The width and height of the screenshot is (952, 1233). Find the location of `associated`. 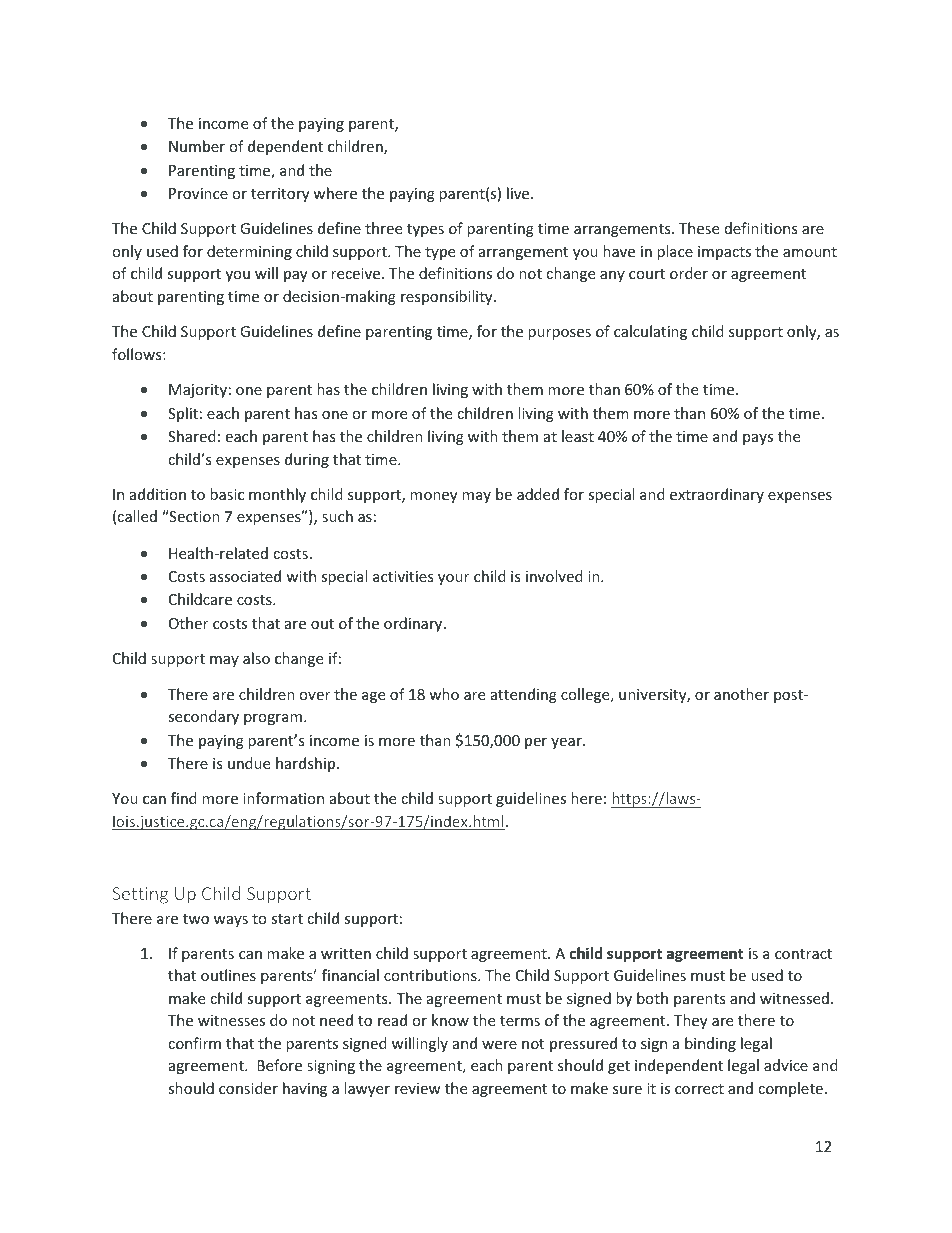

associated is located at coordinates (245, 576).
